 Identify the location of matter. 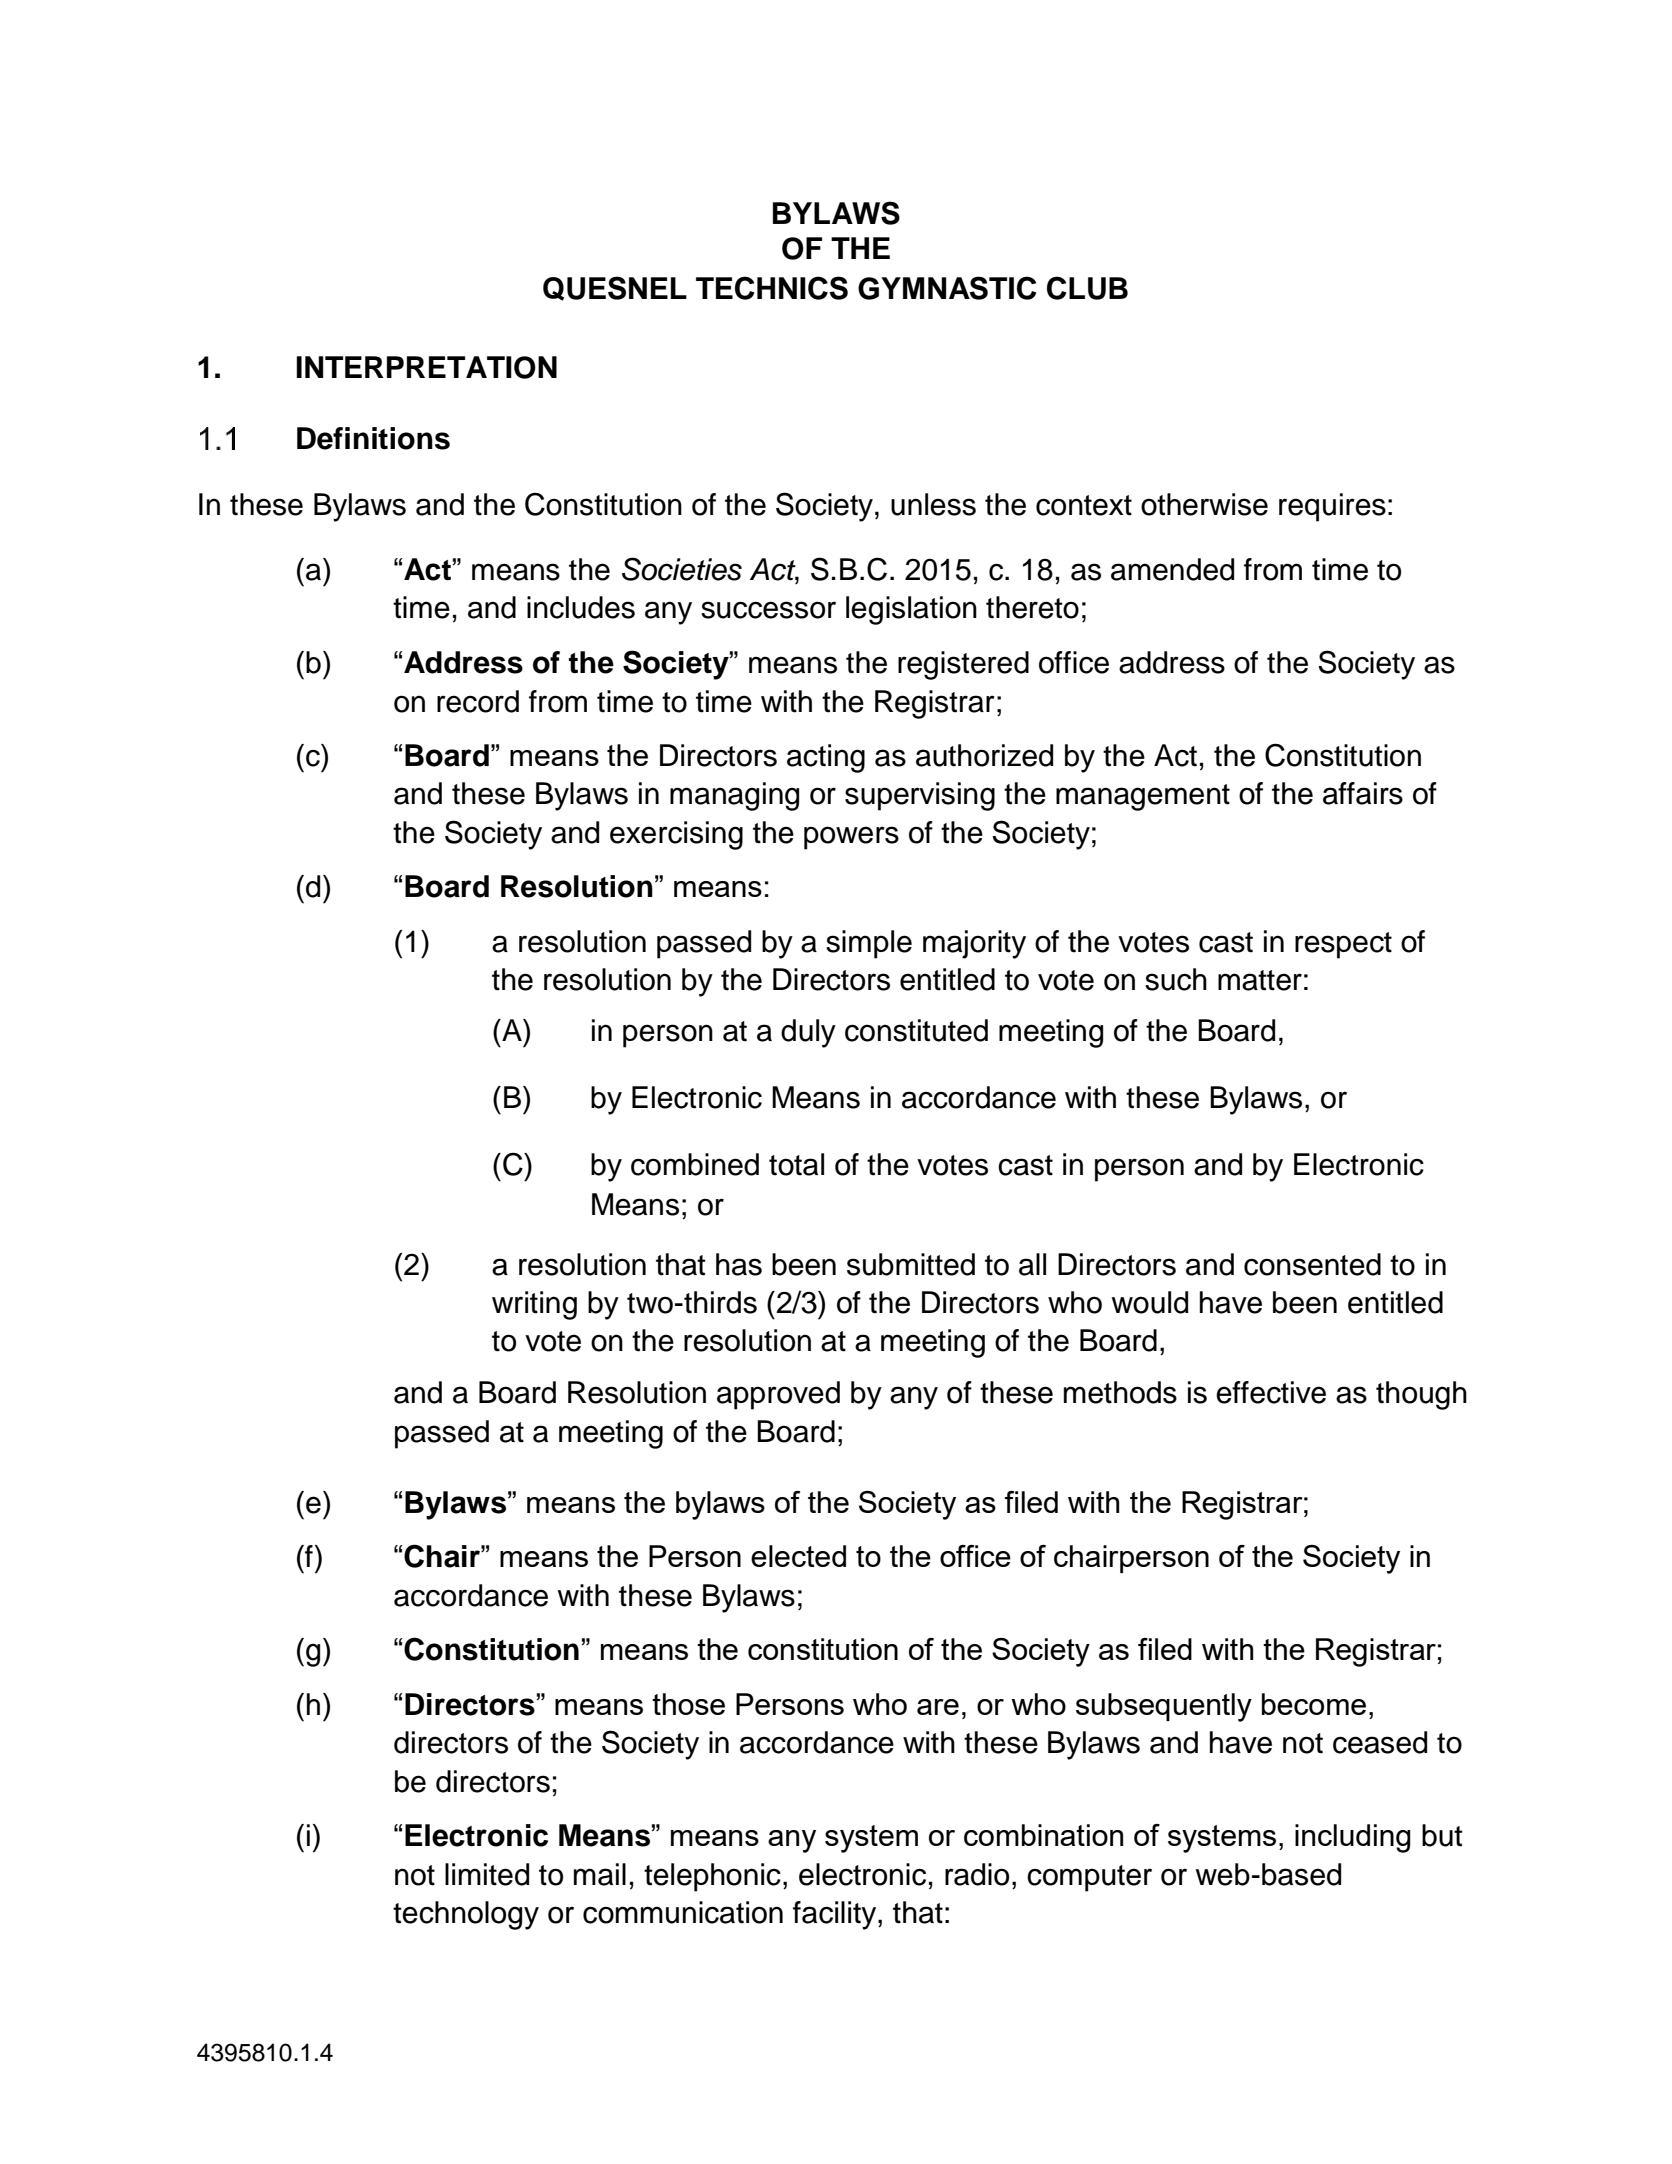
(1260, 980).
